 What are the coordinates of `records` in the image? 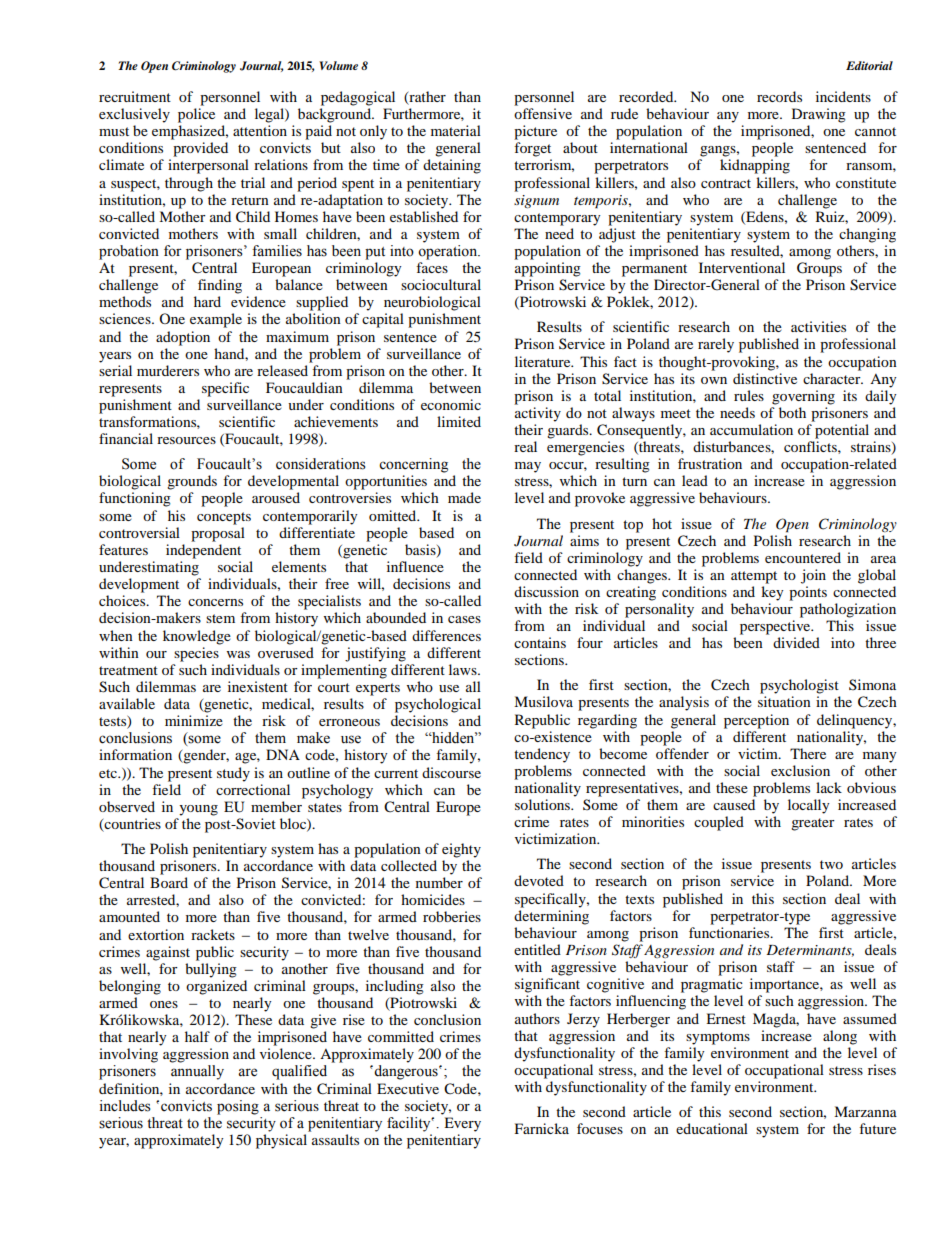 It's located at (779, 96).
